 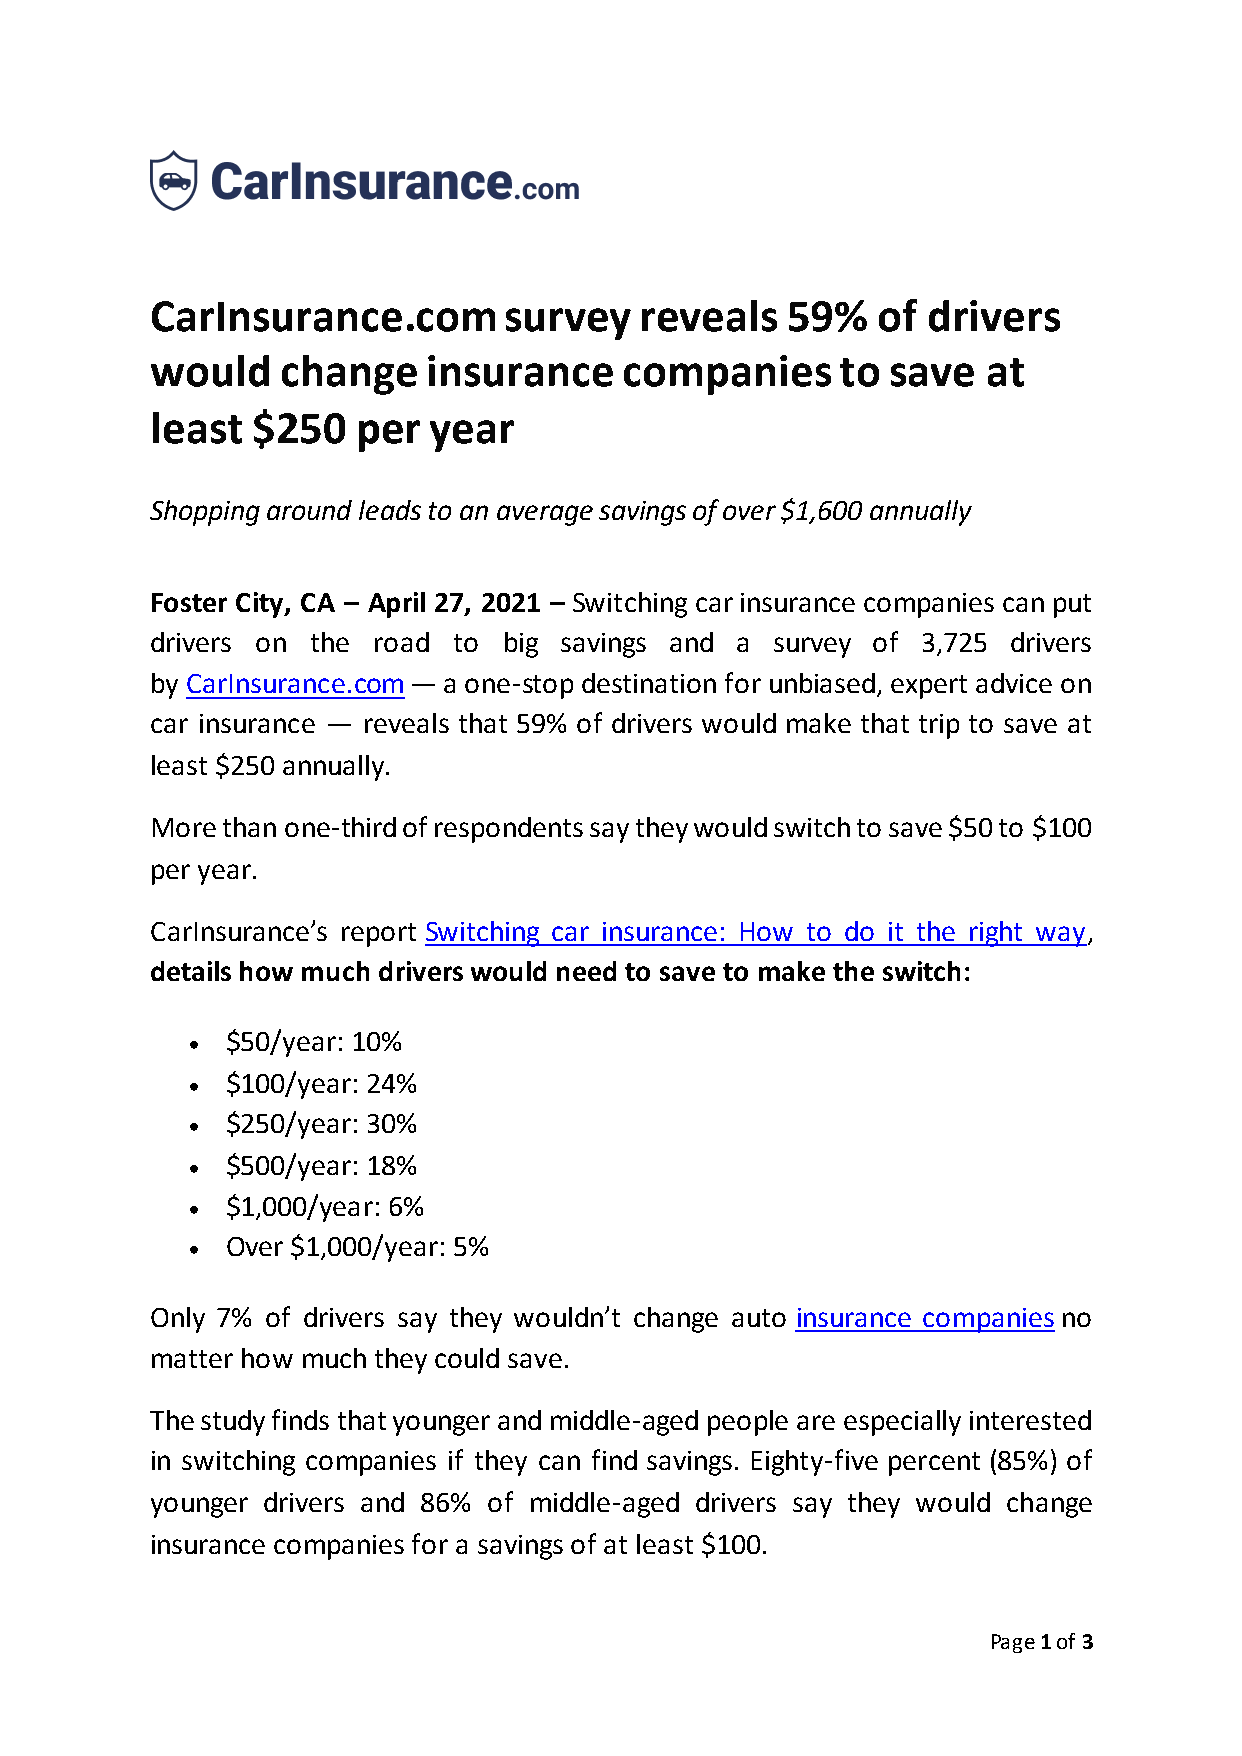 I want to click on people, so click(x=748, y=1423).
